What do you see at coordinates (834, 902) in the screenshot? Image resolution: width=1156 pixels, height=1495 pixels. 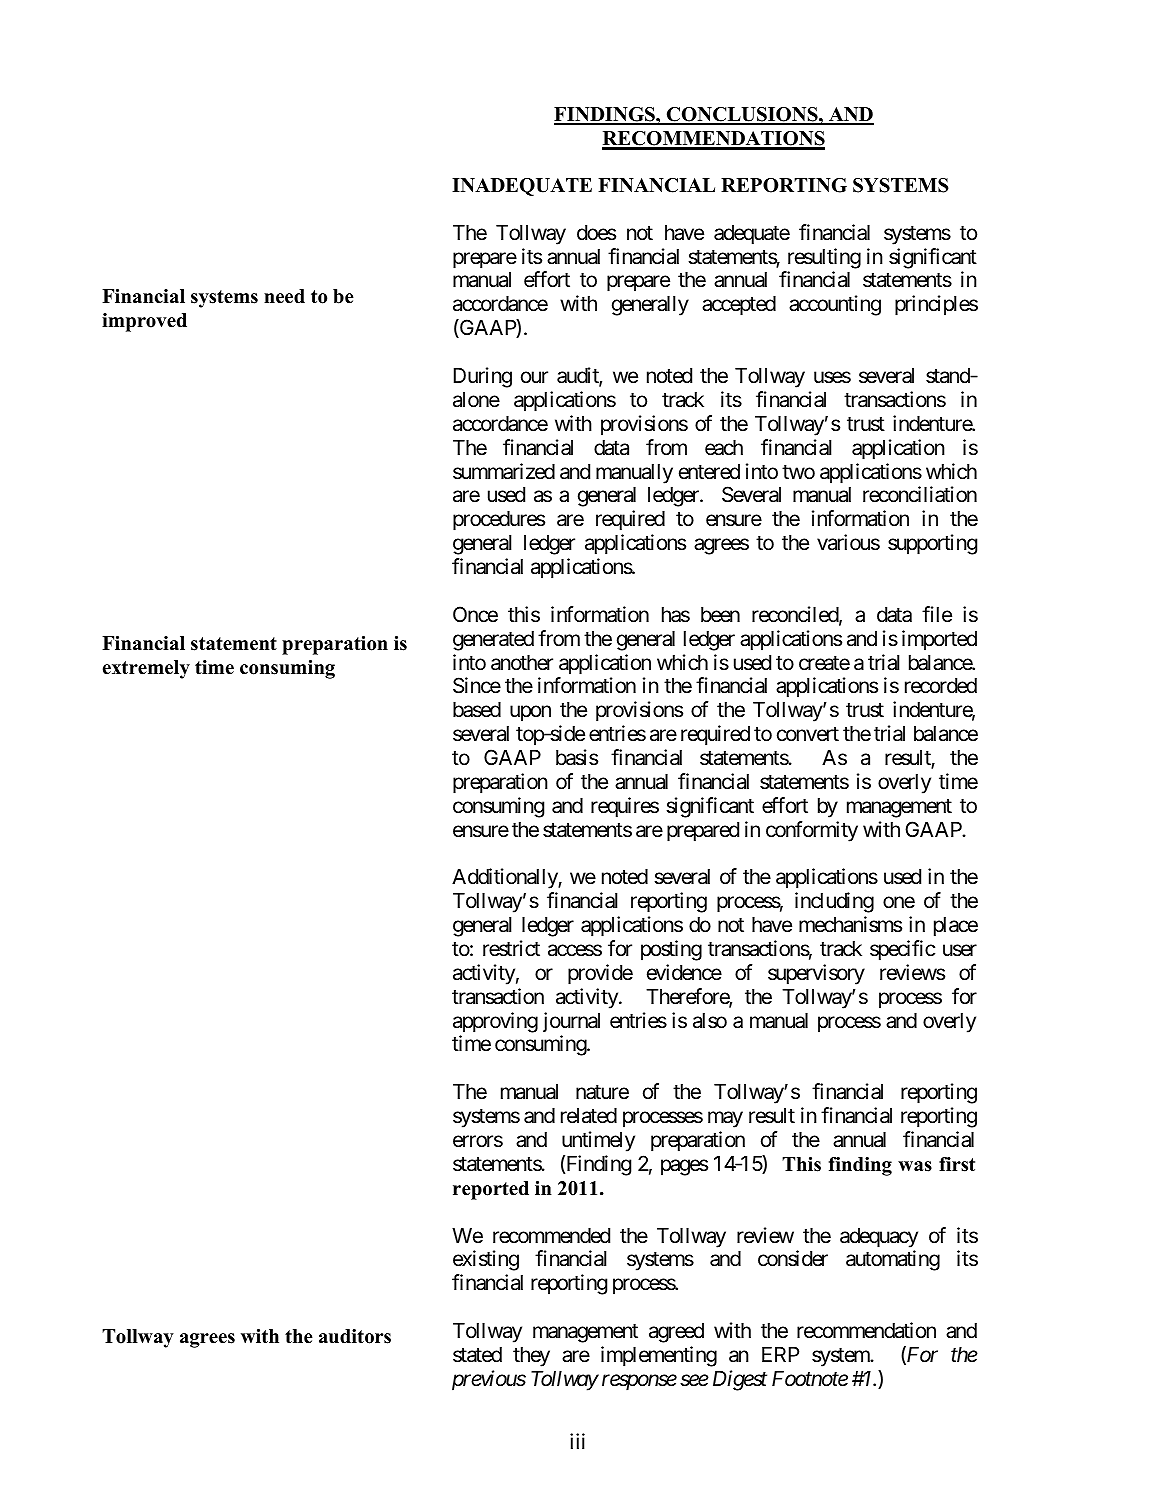 I see `including` at bounding box center [834, 902].
